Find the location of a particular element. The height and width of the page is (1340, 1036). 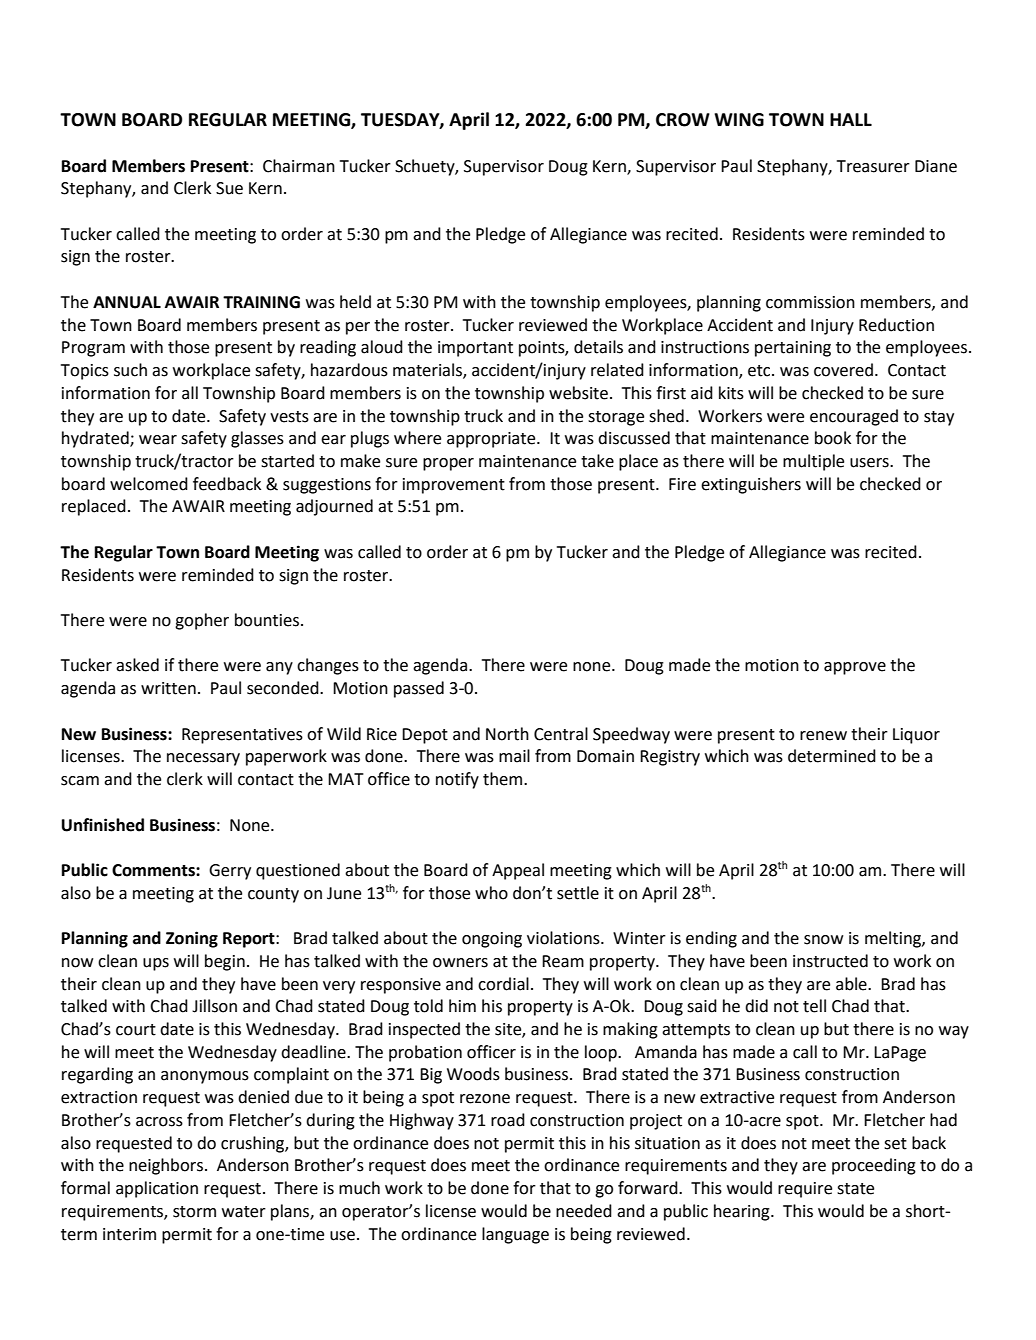

able is located at coordinates (852, 984).
